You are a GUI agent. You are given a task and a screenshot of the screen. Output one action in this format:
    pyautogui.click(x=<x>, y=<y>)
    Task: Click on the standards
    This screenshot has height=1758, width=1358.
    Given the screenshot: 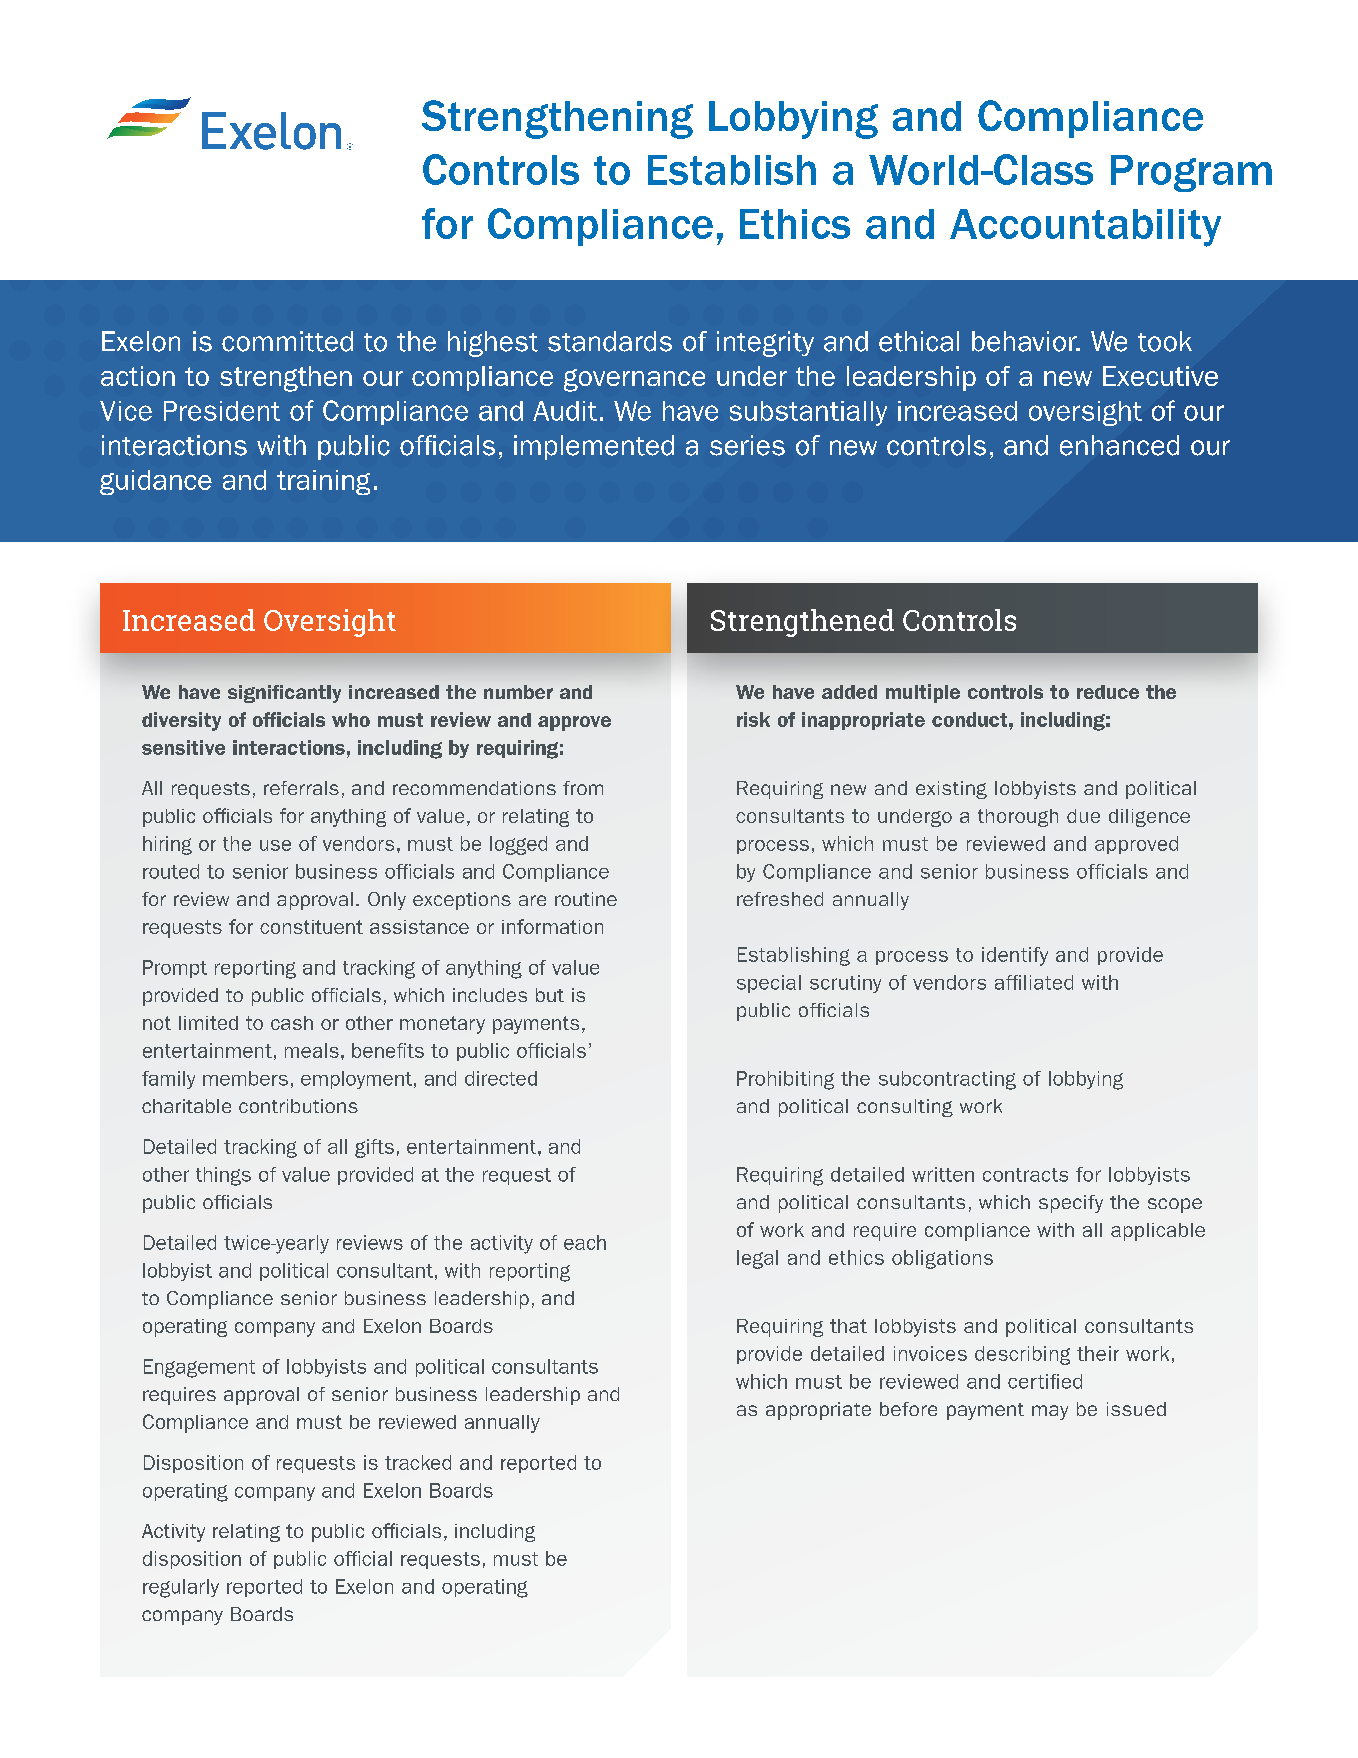 What is the action you would take?
    pyautogui.click(x=610, y=341)
